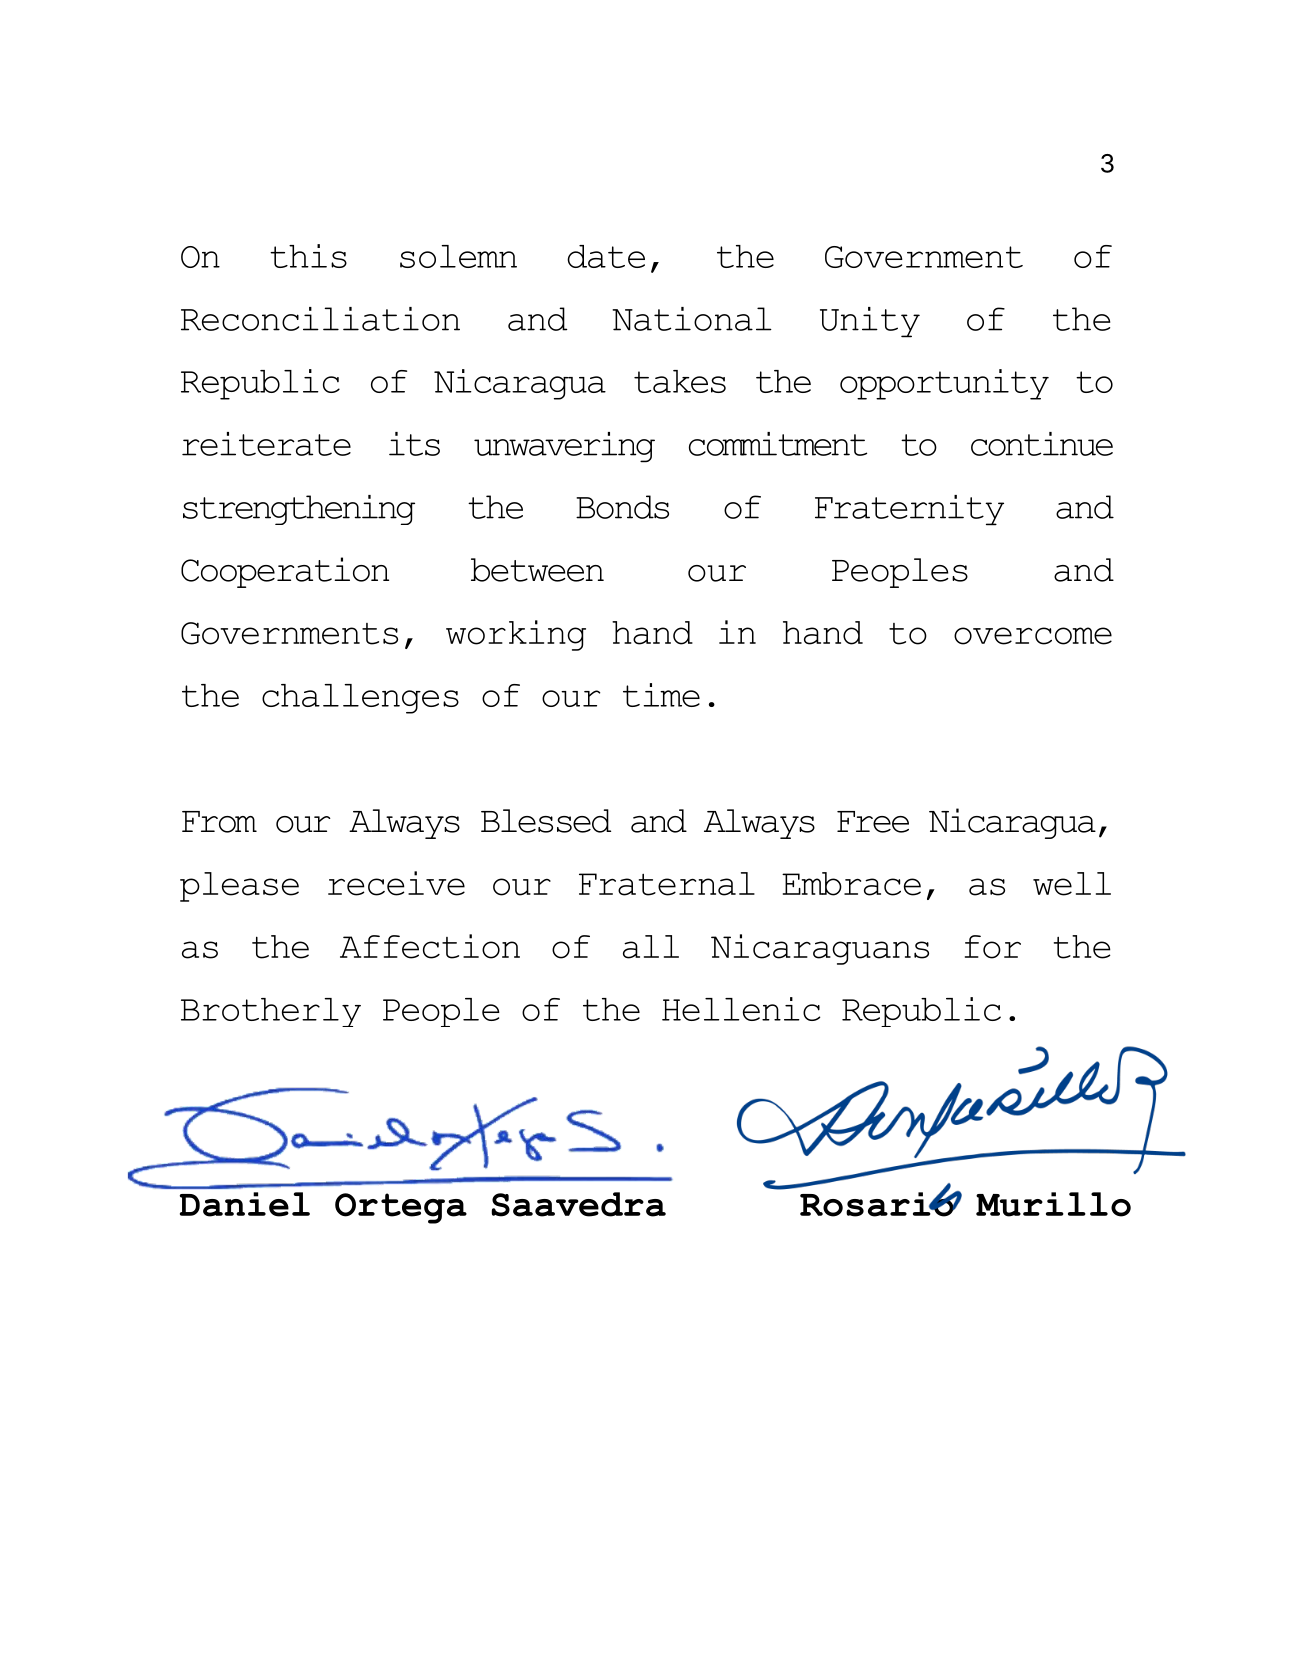 This page has height=1671, width=1291. Describe the element at coordinates (692, 319) in the page. I see `National` at that location.
